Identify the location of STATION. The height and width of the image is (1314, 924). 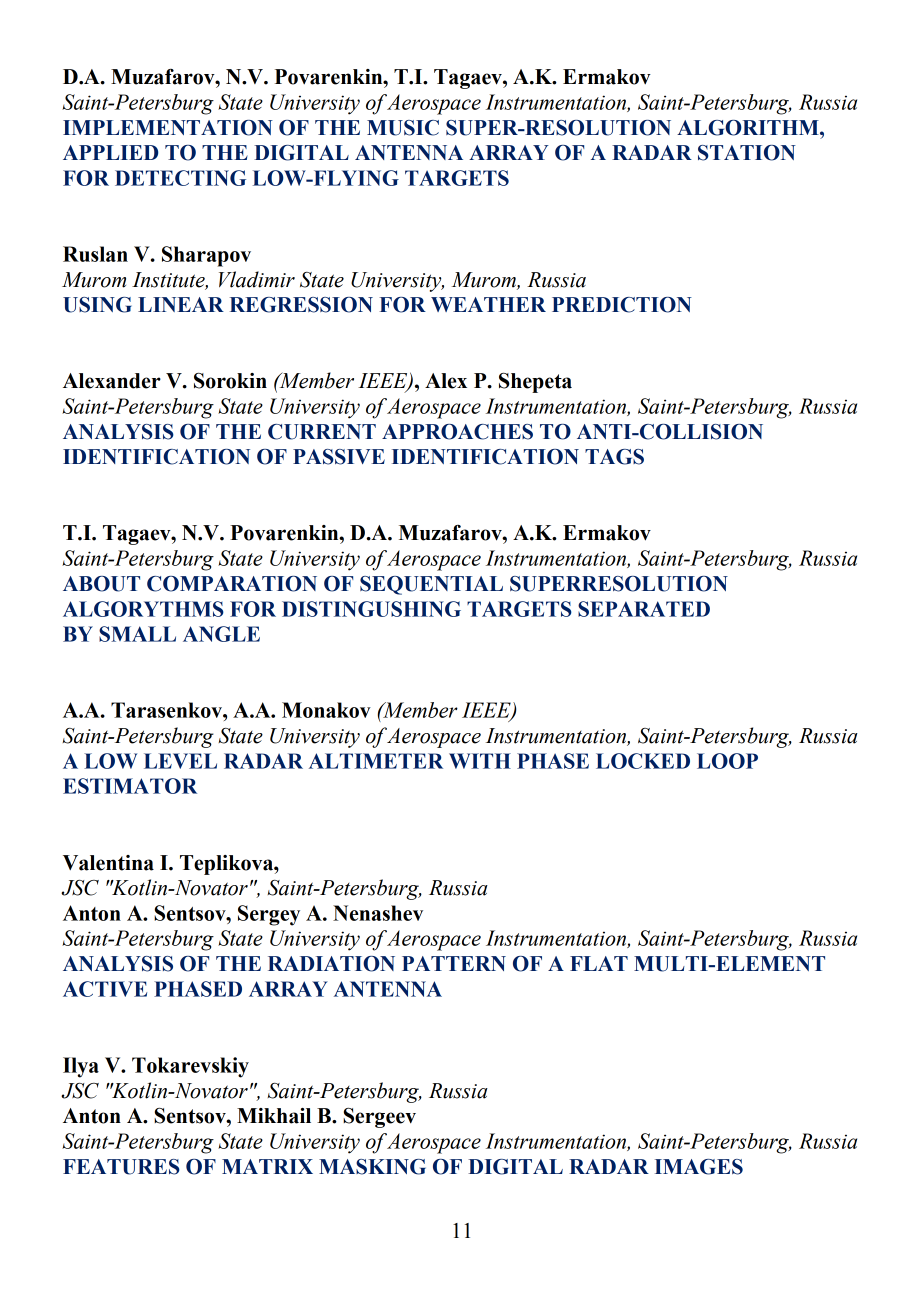
(747, 153).
